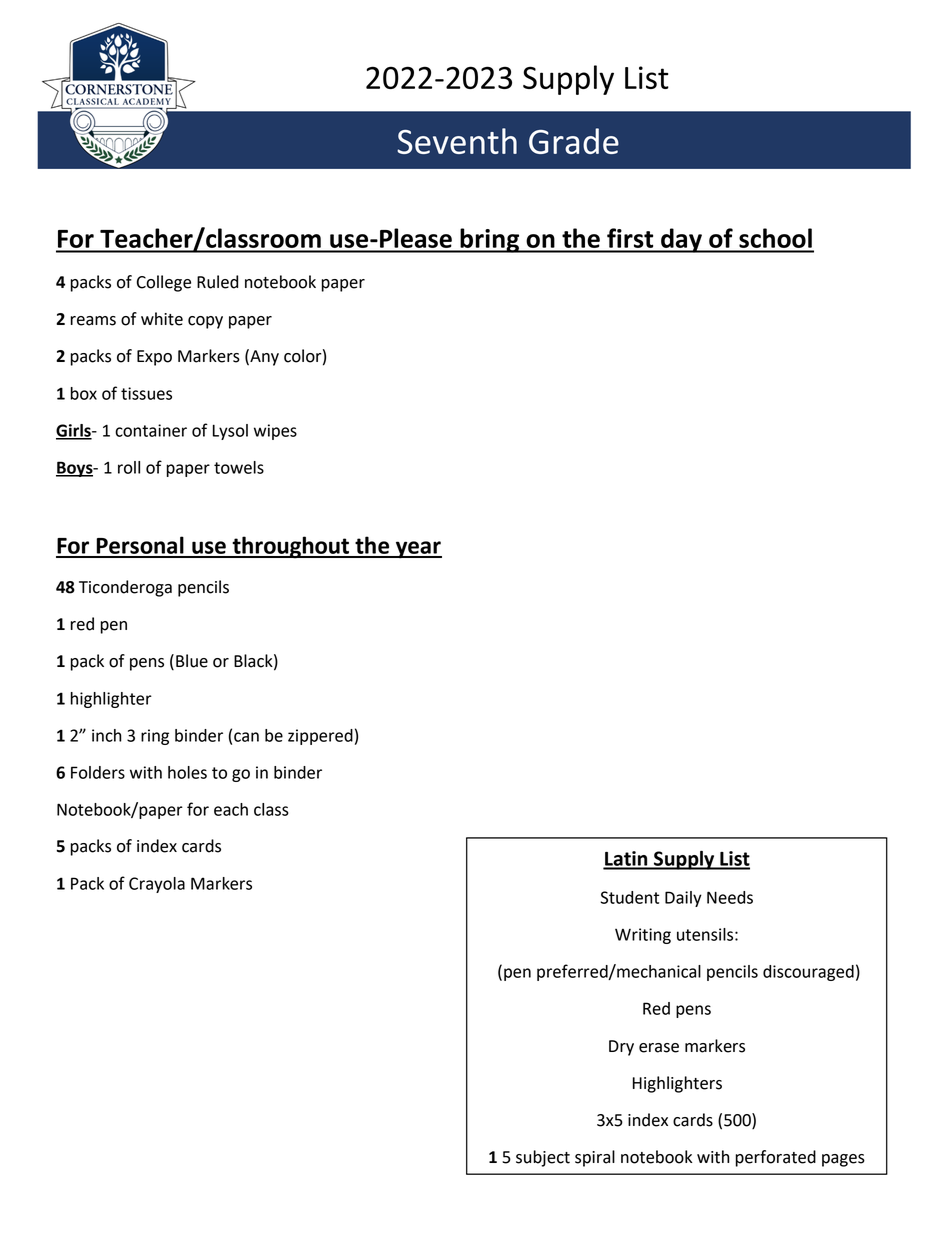 The width and height of the screenshot is (952, 1233). Describe the element at coordinates (457, 141) in the screenshot. I see `Seventh` at that location.
